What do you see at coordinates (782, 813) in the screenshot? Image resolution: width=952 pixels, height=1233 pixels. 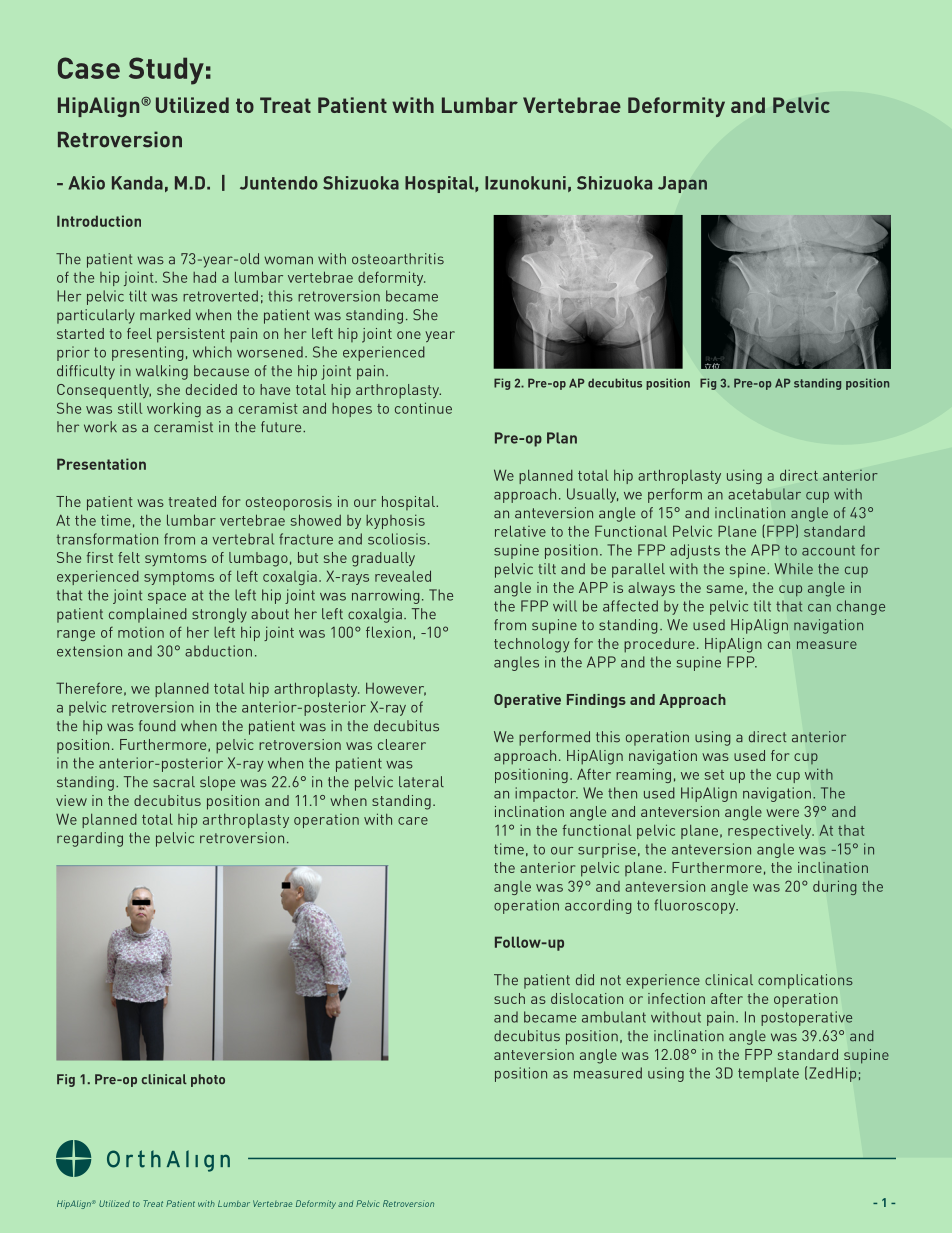 I see `were` at bounding box center [782, 813].
